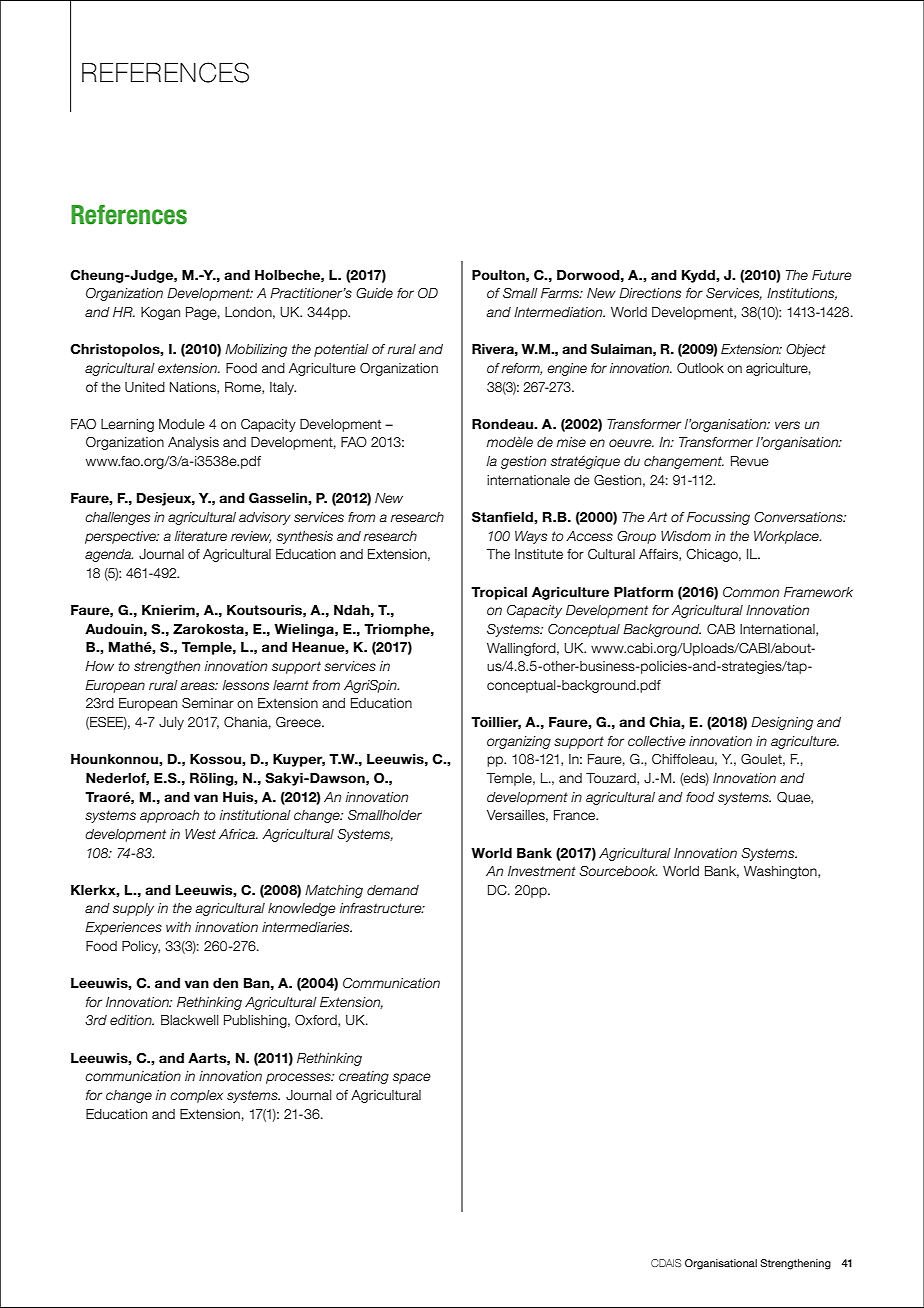 This document has height=1308, width=924. I want to click on Tropical, so click(499, 593).
